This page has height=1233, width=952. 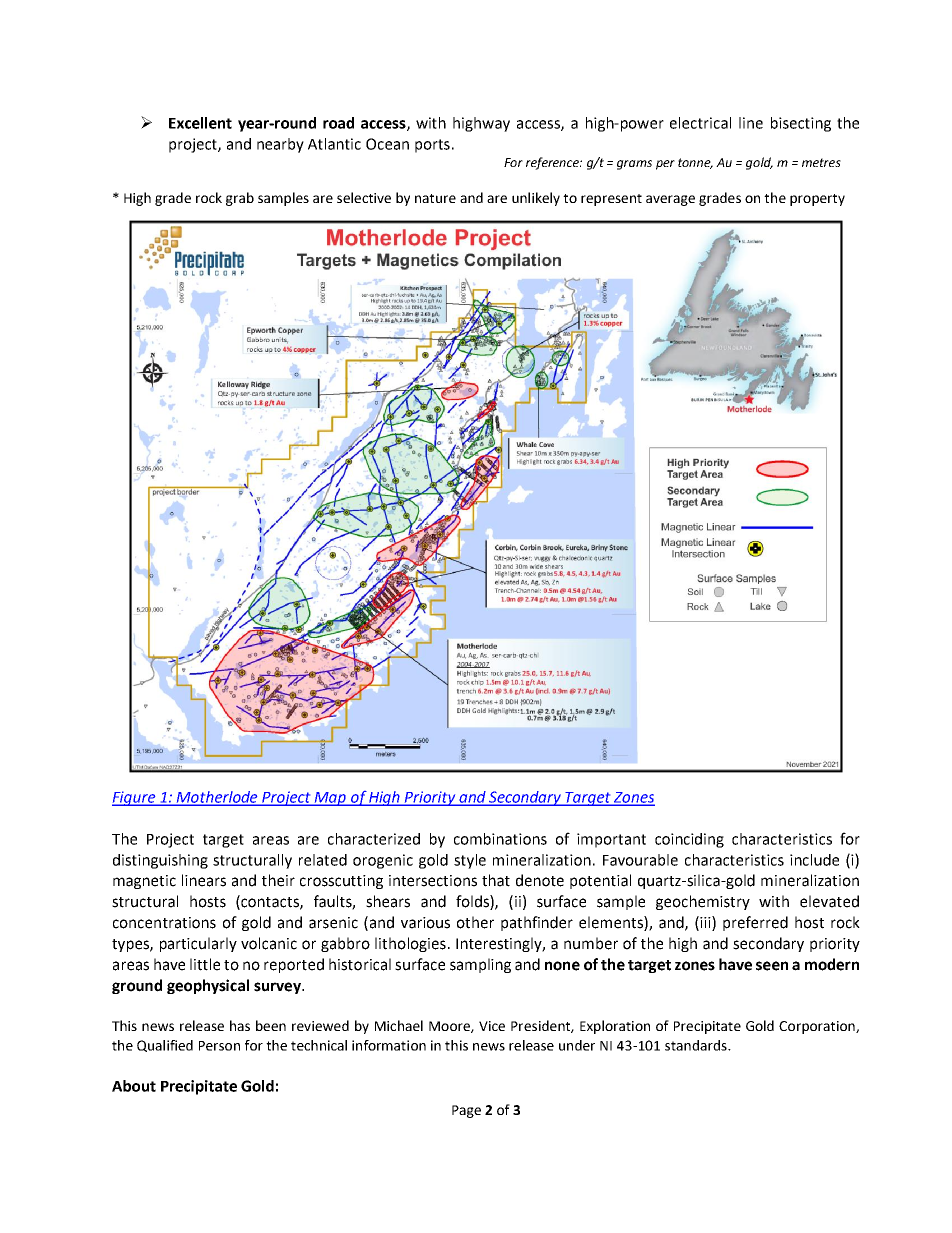 I want to click on coinciding, so click(x=689, y=840).
